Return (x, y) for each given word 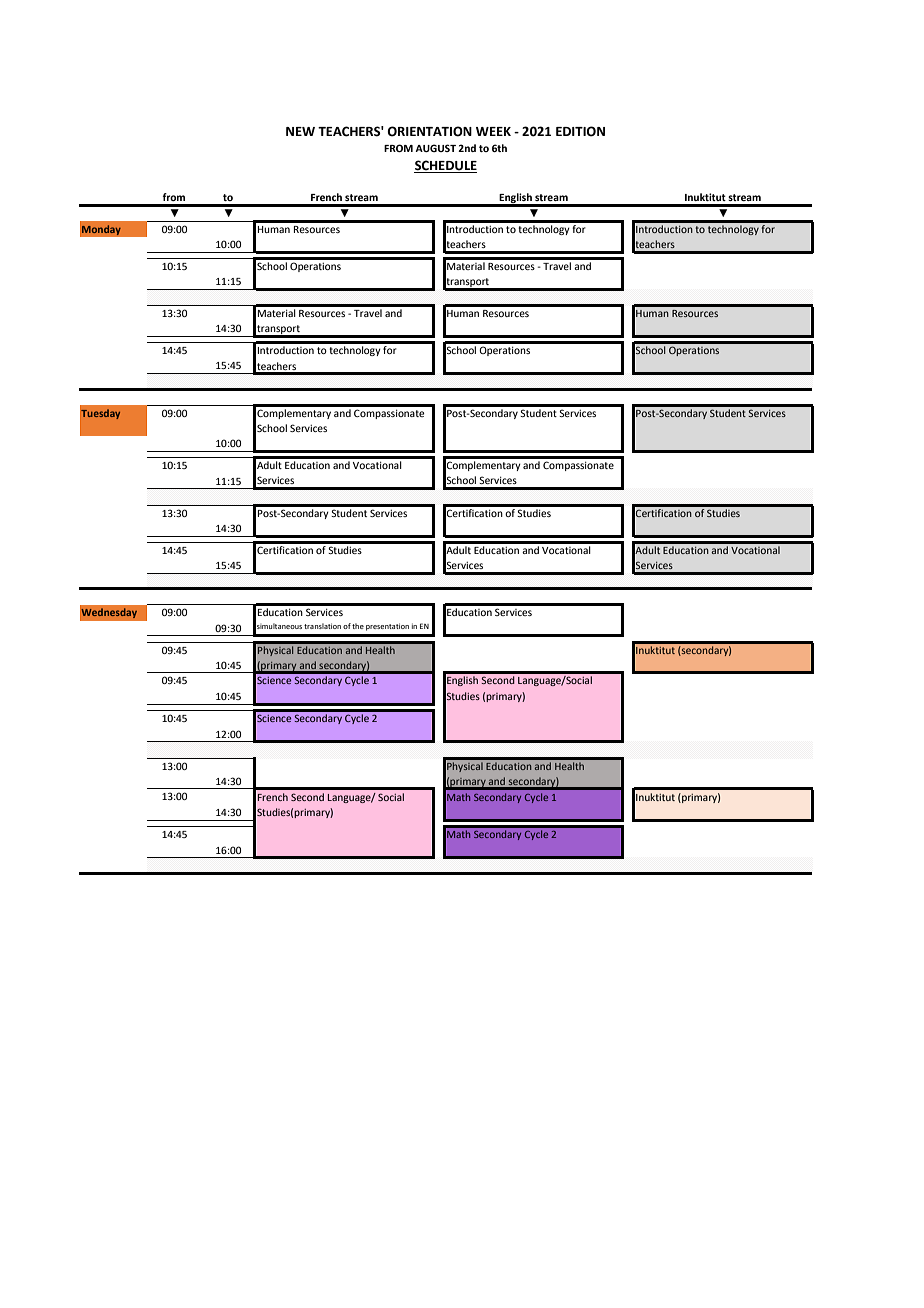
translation (322, 626)
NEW (300, 131)
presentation (387, 627)
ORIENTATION (429, 131)
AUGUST (435, 148)
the (358, 626)
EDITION (580, 131)
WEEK (493, 131)
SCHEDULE (445, 166)
